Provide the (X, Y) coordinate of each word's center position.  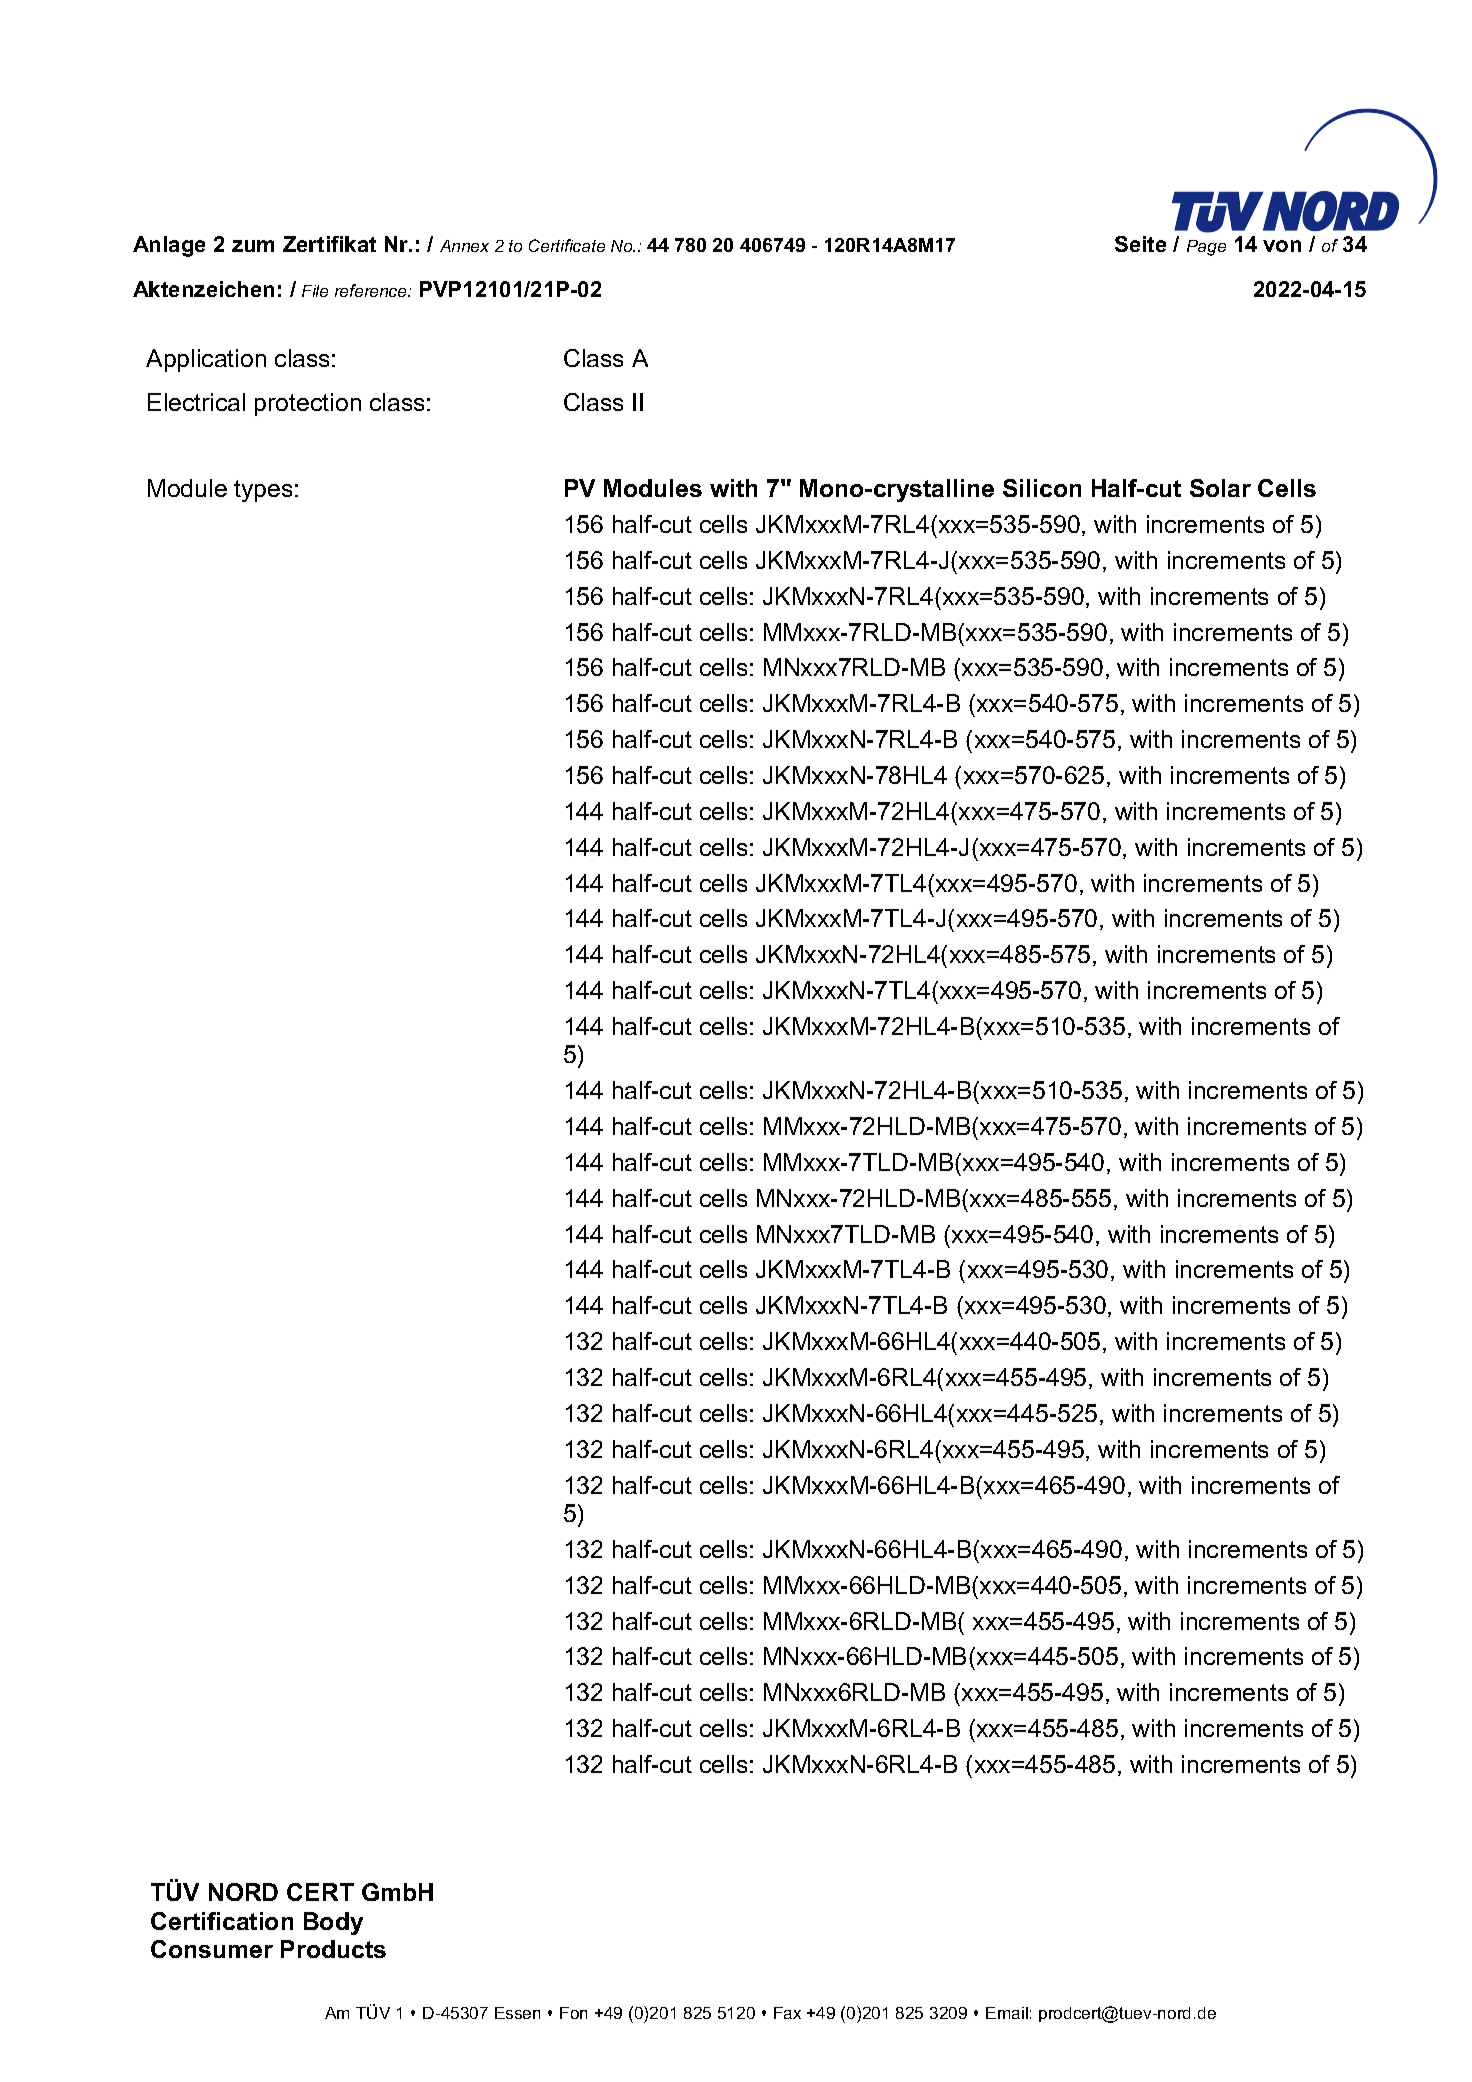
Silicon (1042, 488)
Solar (1220, 488)
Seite (1140, 244)
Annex (464, 246)
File (315, 291)
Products (333, 1949)
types (263, 491)
